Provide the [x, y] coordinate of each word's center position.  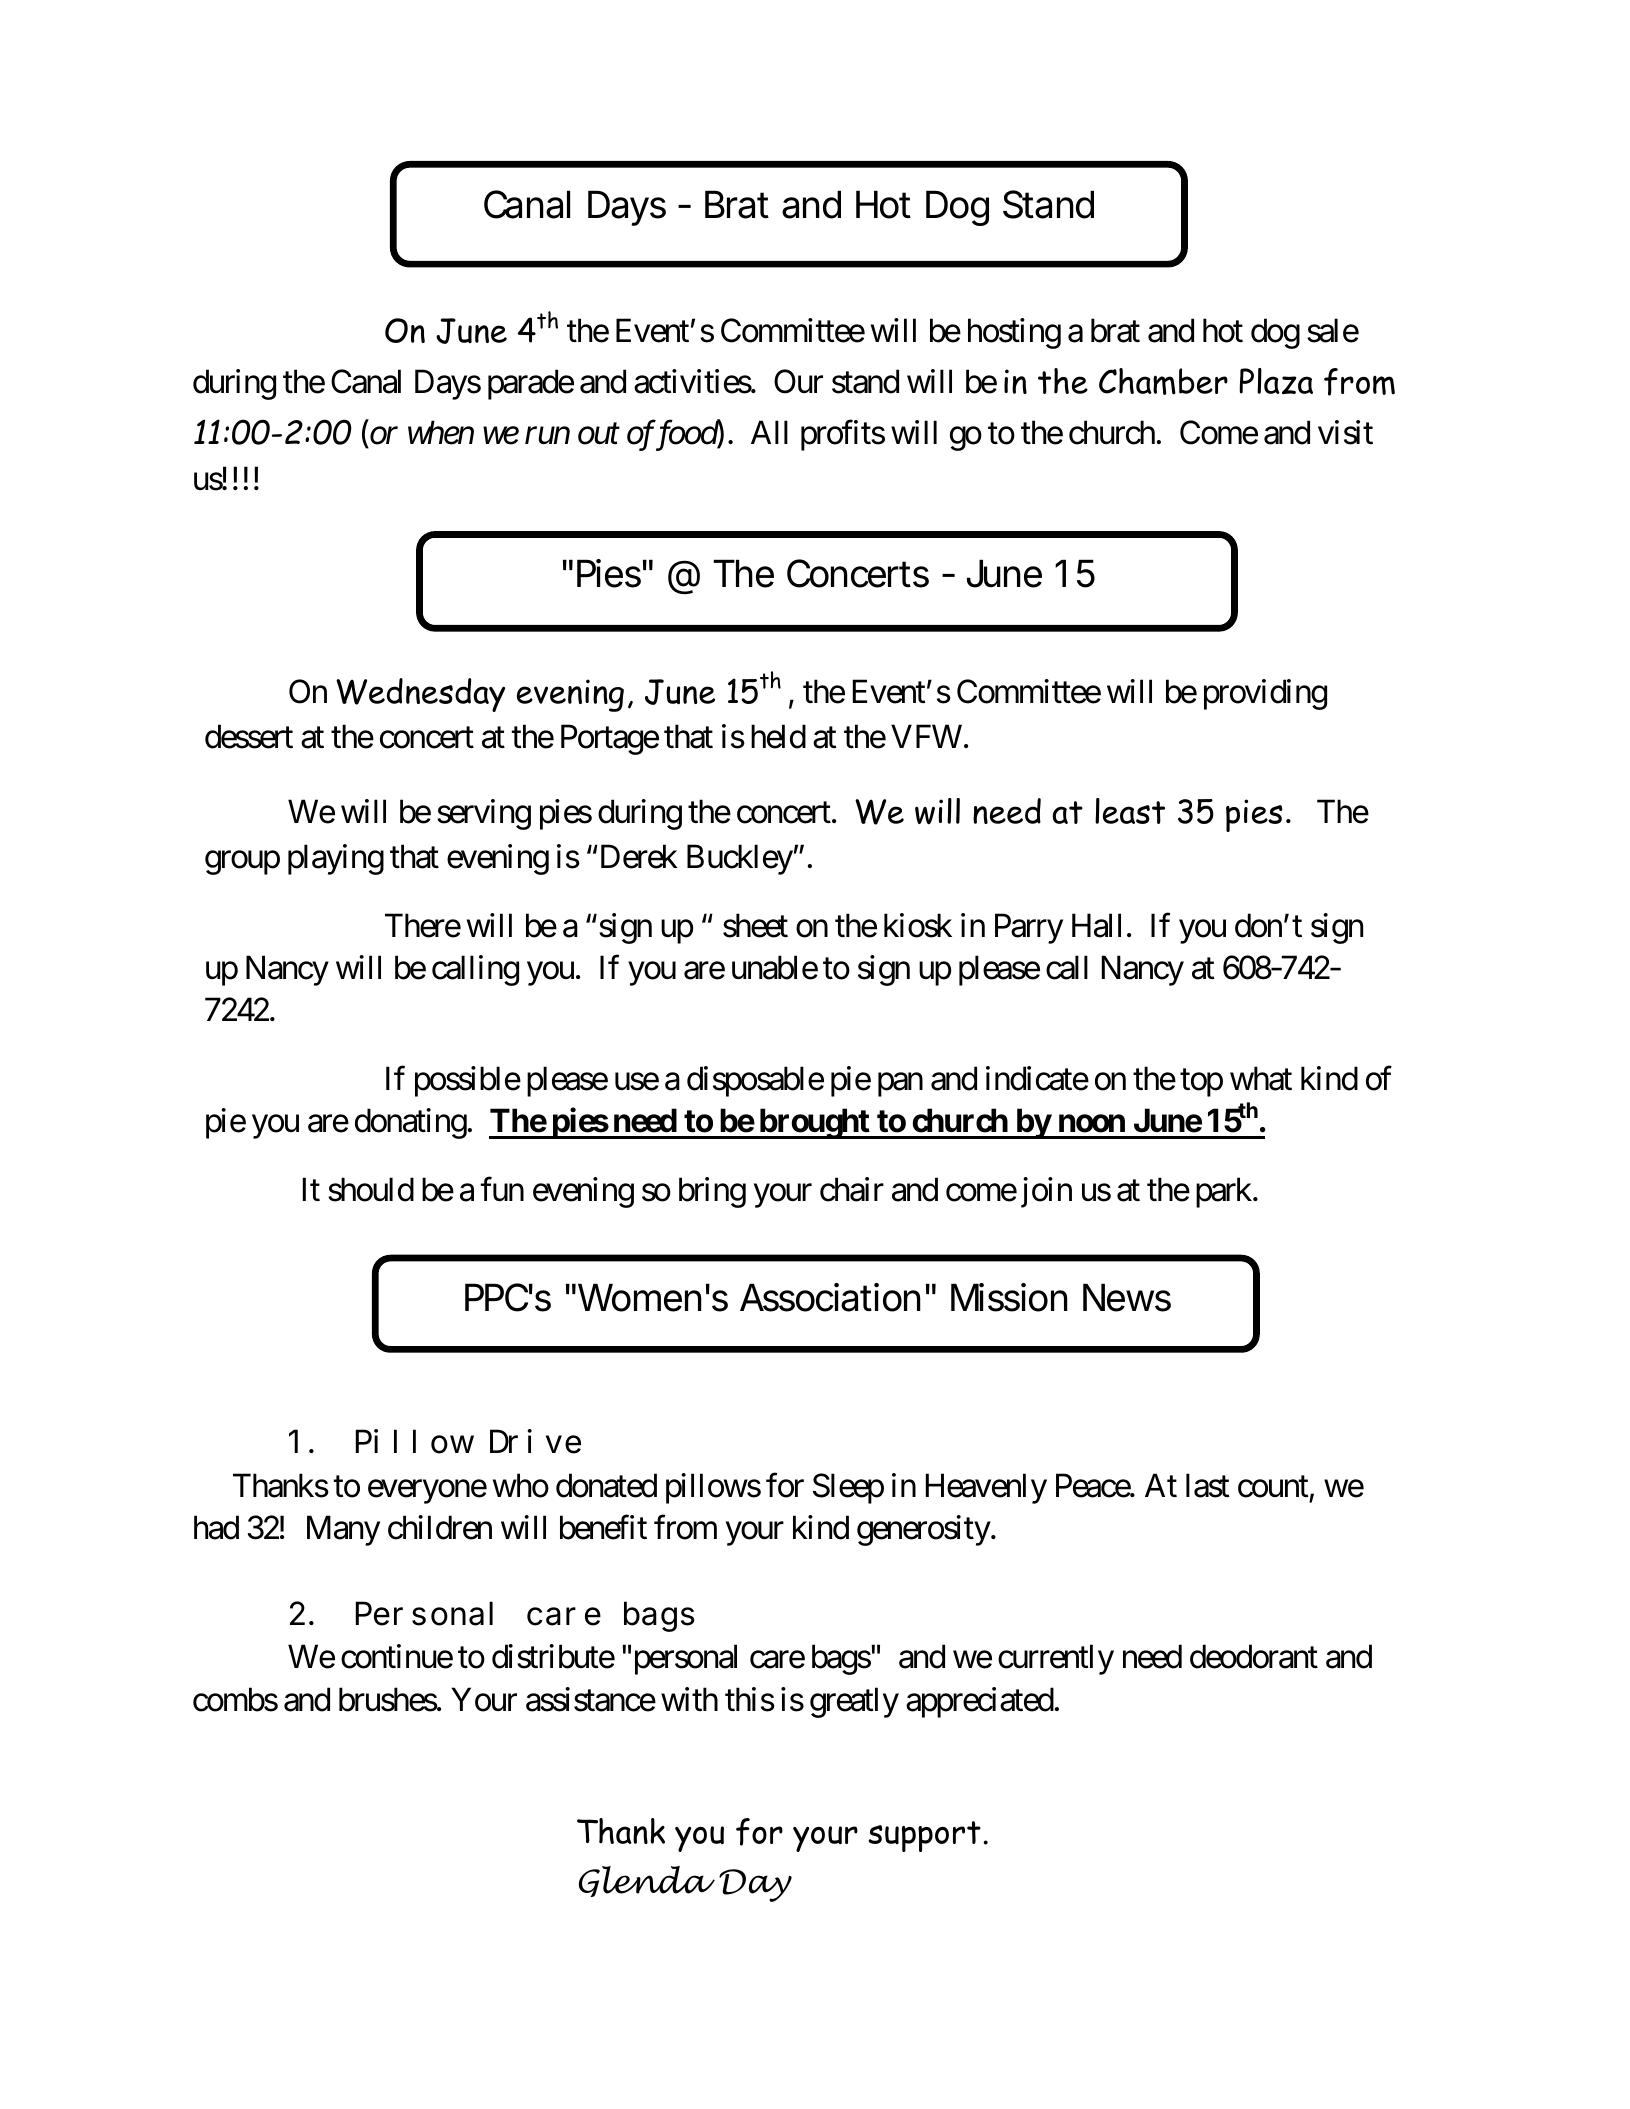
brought [814, 1124]
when [441, 433]
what [1261, 1078]
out [599, 435]
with [689, 1699]
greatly [854, 1702]
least [1130, 811]
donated [606, 1485]
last [1207, 1485]
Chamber [1163, 381]
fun [502, 1189]
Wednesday [420, 695]
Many [343, 1531]
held [778, 736]
